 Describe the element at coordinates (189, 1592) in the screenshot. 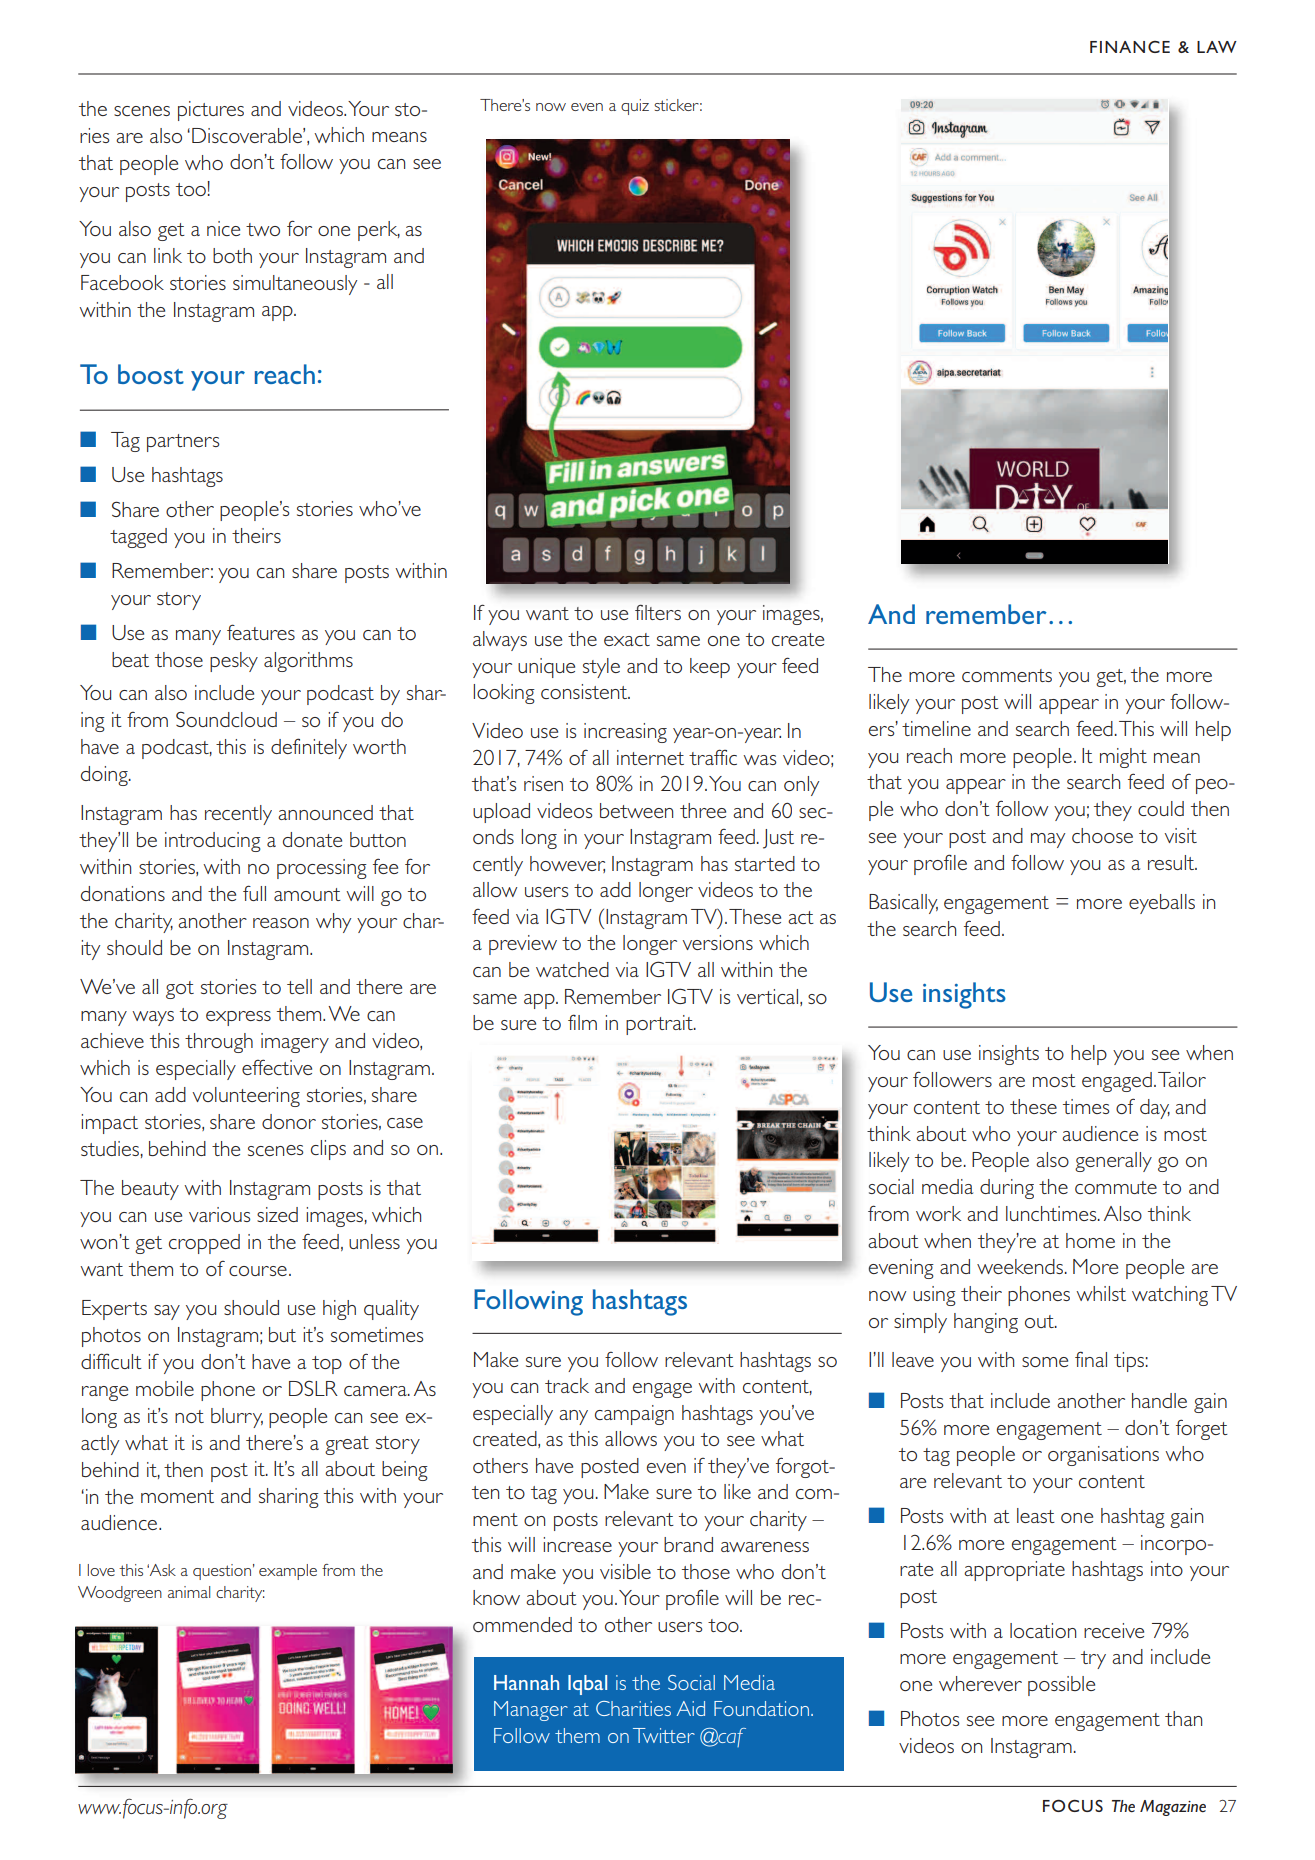

I see `animal` at that location.
